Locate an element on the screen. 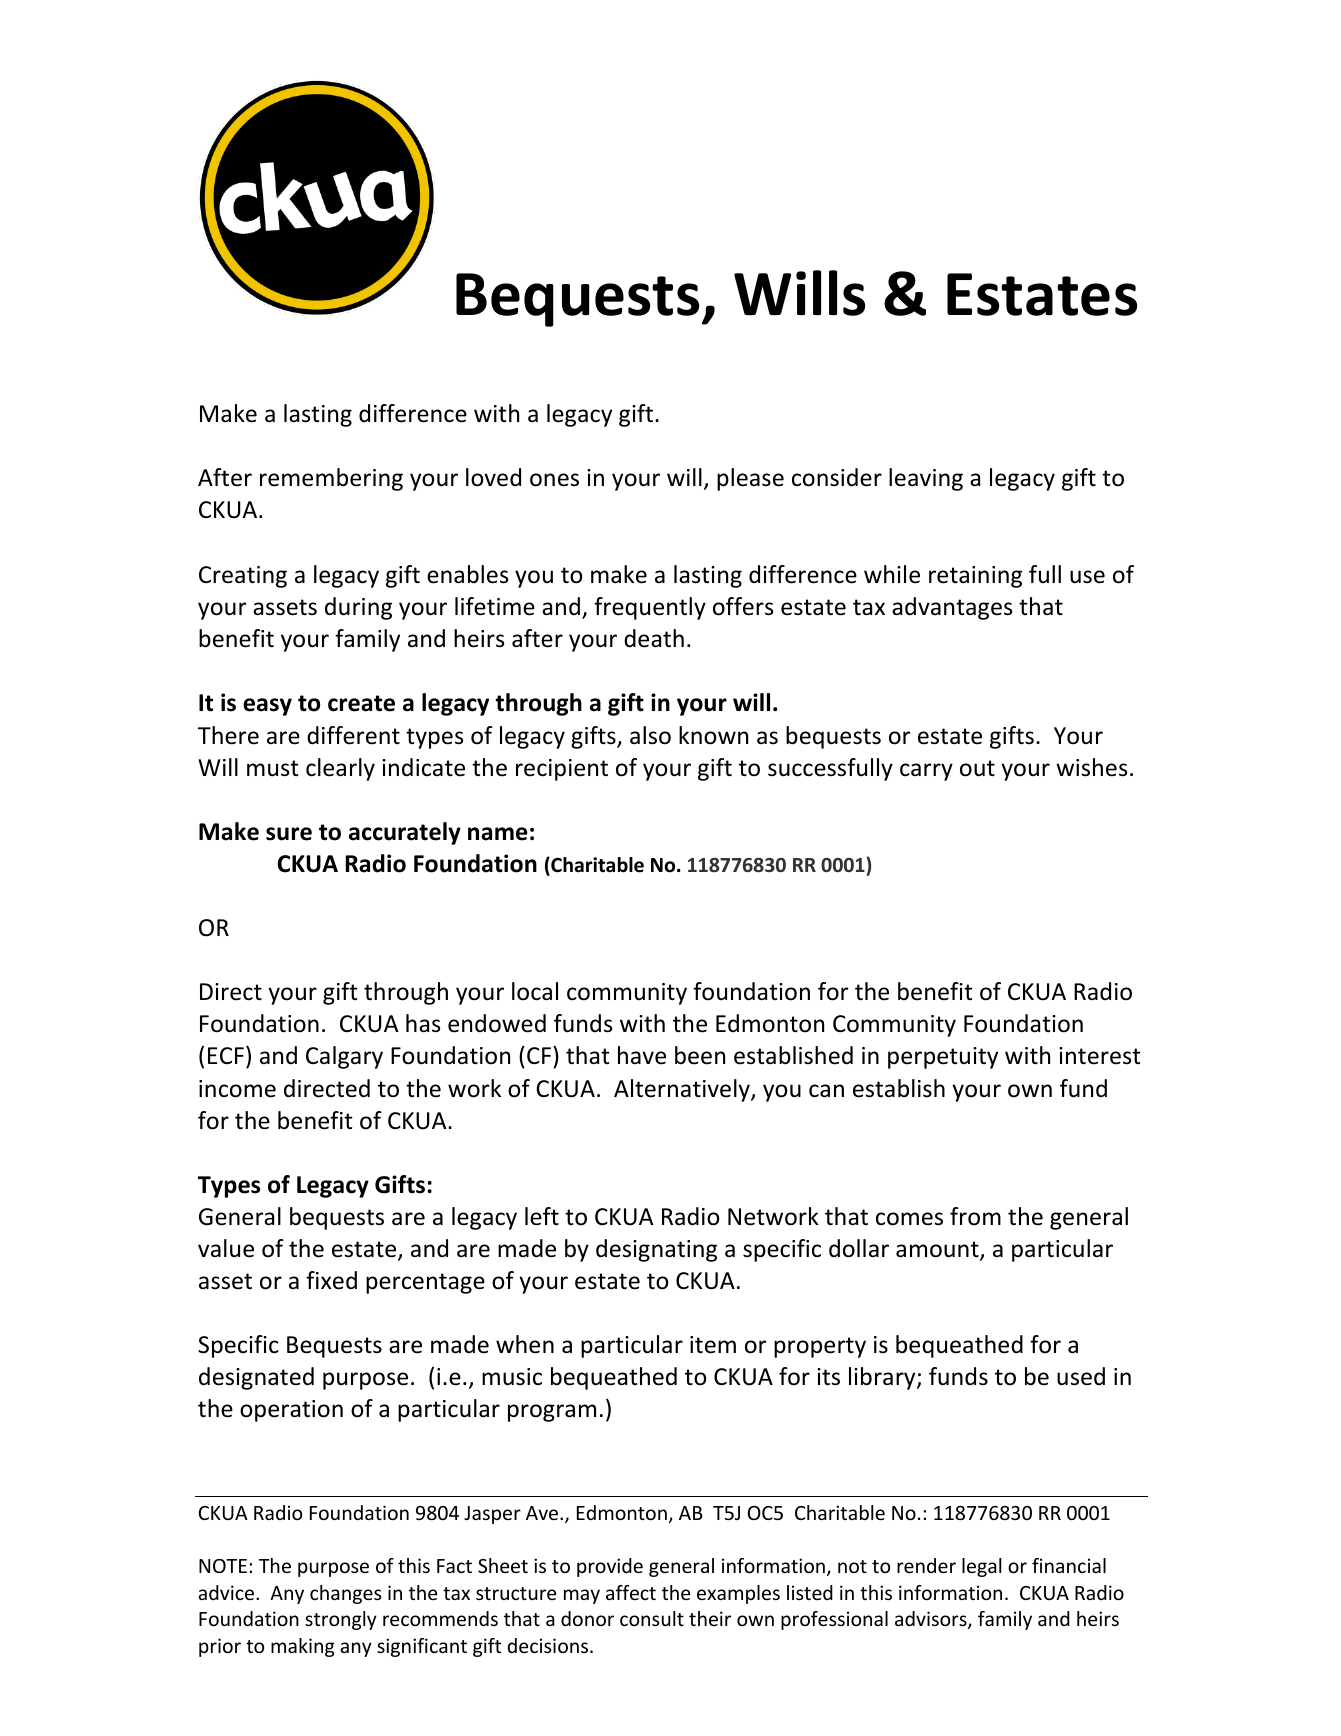  consult is located at coordinates (652, 1618).
